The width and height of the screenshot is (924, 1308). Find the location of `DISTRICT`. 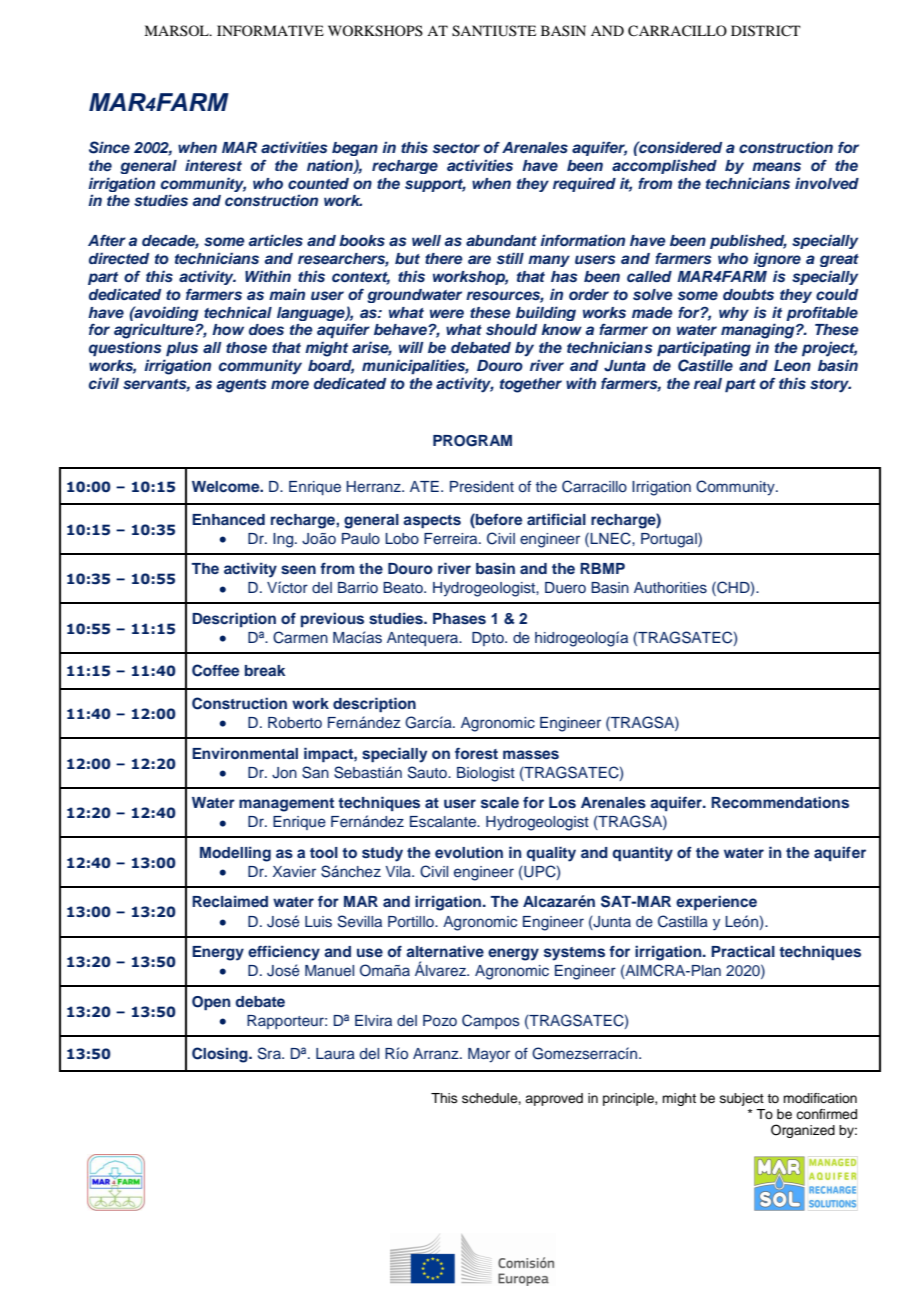

DISTRICT is located at coordinates (766, 31).
